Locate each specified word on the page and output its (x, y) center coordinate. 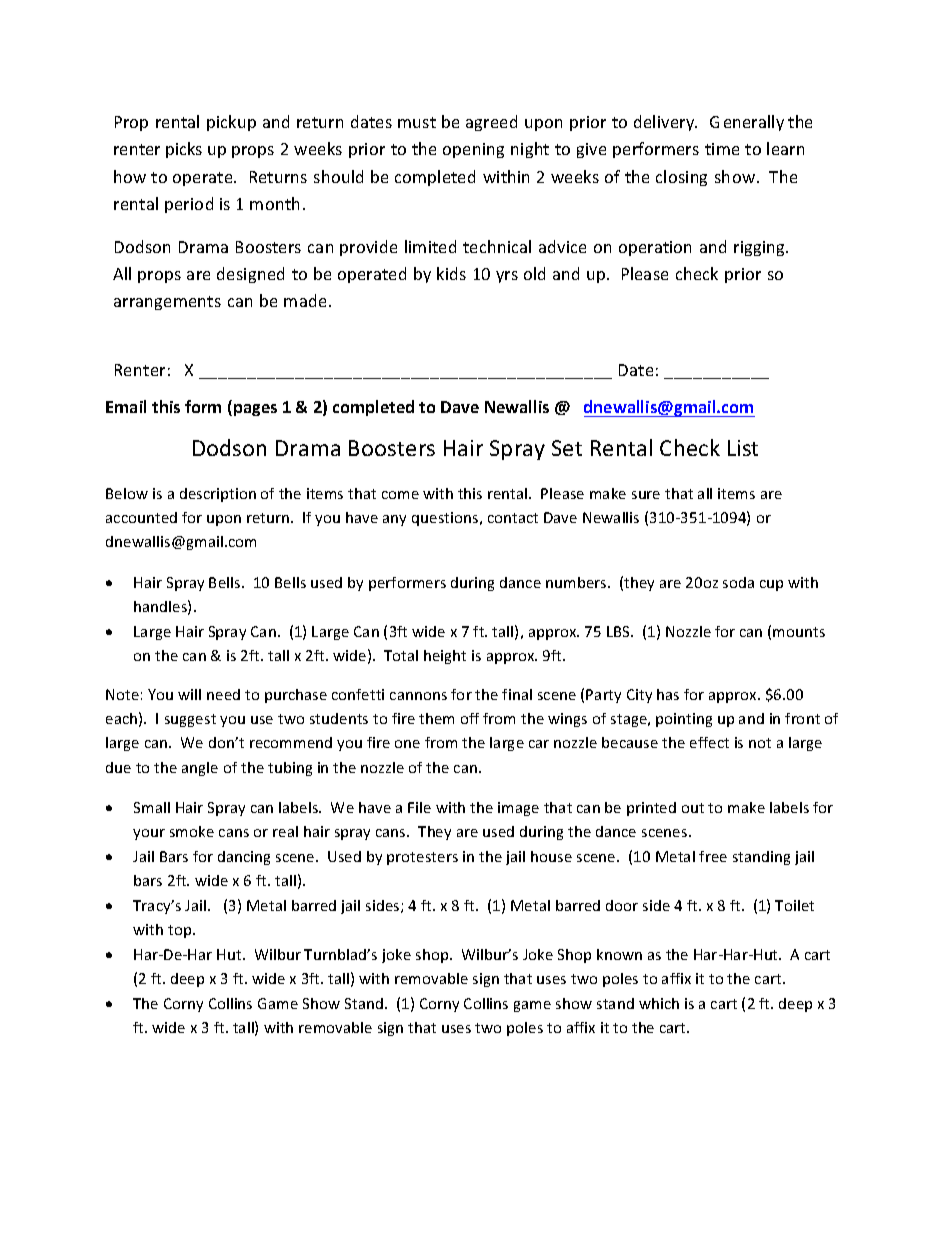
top (181, 931)
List (743, 448)
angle (200, 769)
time (722, 149)
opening (473, 150)
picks (184, 150)
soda (738, 582)
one (407, 744)
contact (513, 518)
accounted (141, 517)
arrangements (167, 303)
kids (451, 273)
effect (709, 742)
